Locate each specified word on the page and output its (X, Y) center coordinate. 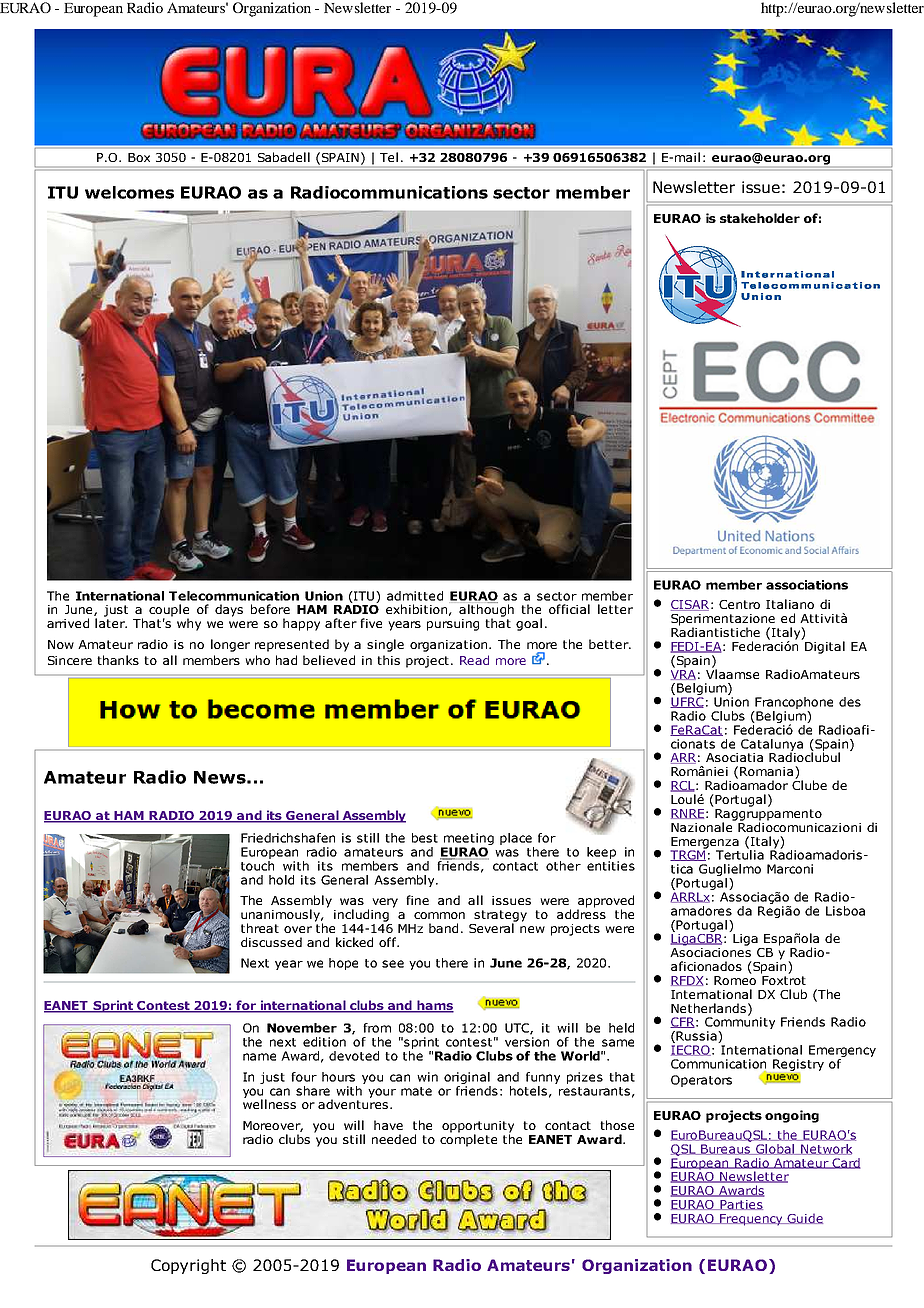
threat (260, 928)
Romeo (735, 979)
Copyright (188, 1266)
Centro (739, 604)
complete (468, 1139)
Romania (766, 771)
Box (139, 157)
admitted (415, 596)
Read (474, 660)
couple (169, 611)
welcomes (129, 192)
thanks (118, 660)
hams (434, 1006)
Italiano (790, 604)
